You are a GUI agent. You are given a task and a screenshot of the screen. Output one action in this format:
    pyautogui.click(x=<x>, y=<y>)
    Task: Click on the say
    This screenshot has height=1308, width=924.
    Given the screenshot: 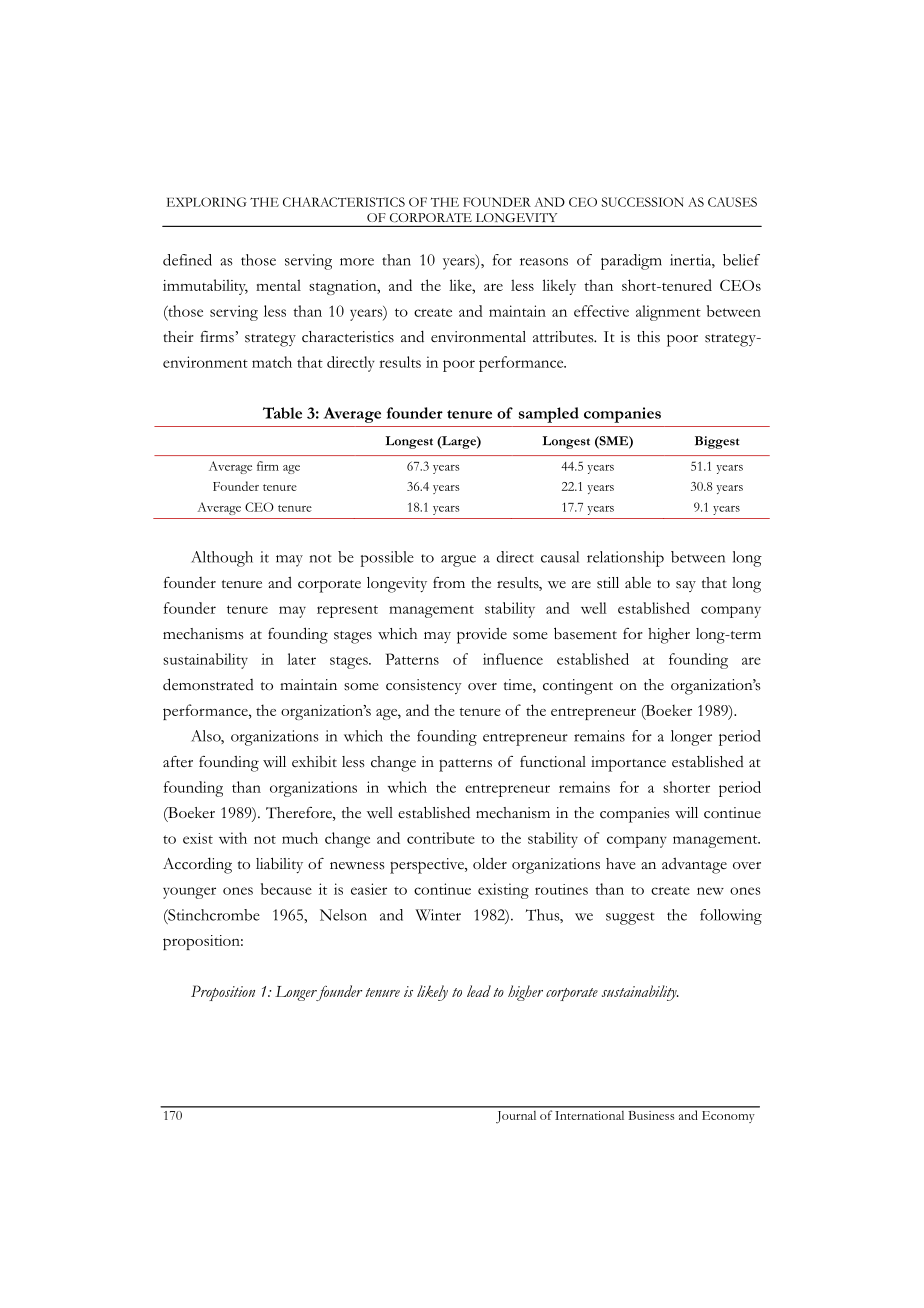 What is the action you would take?
    pyautogui.click(x=686, y=586)
